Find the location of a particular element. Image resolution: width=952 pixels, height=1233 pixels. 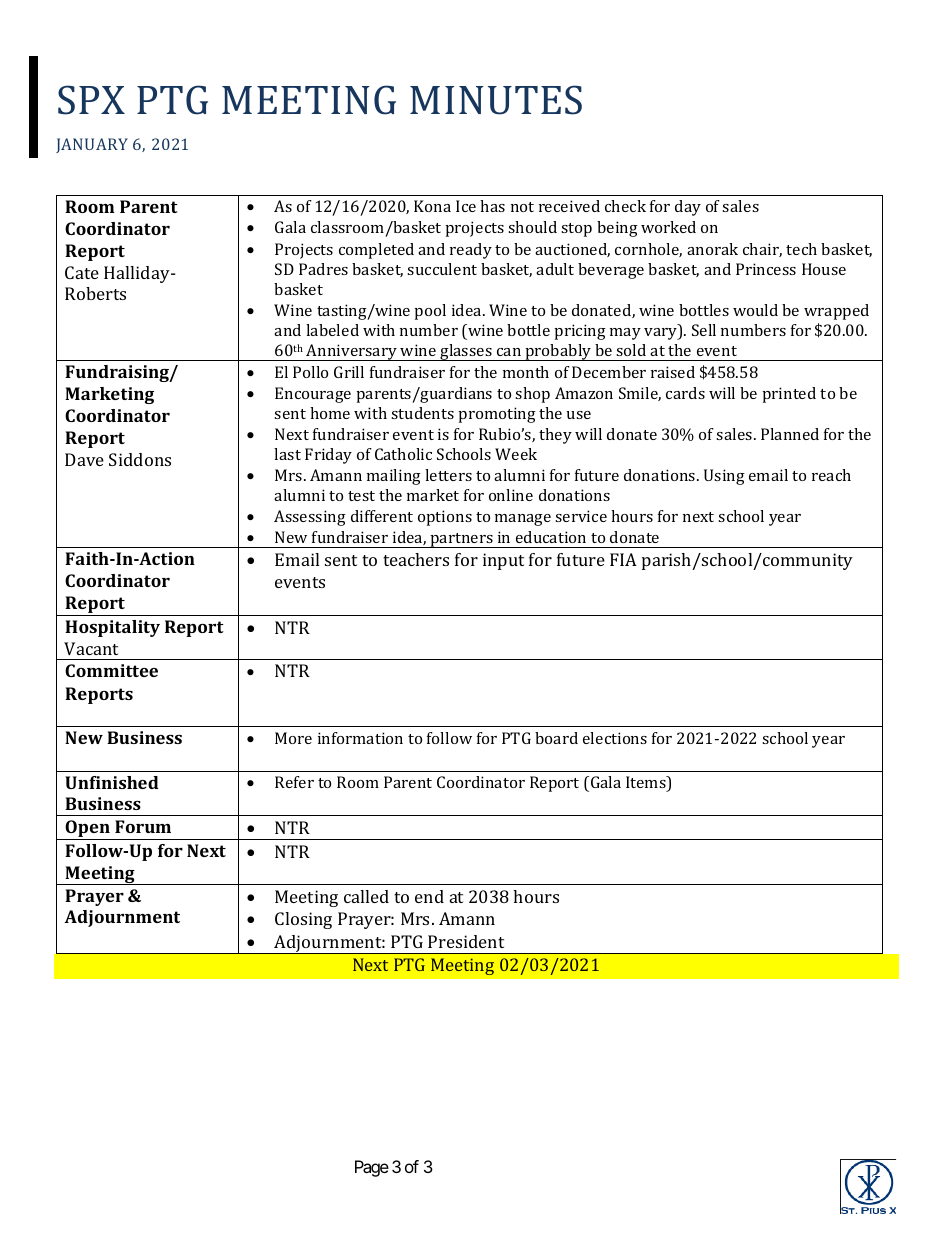

worked is located at coordinates (668, 227).
